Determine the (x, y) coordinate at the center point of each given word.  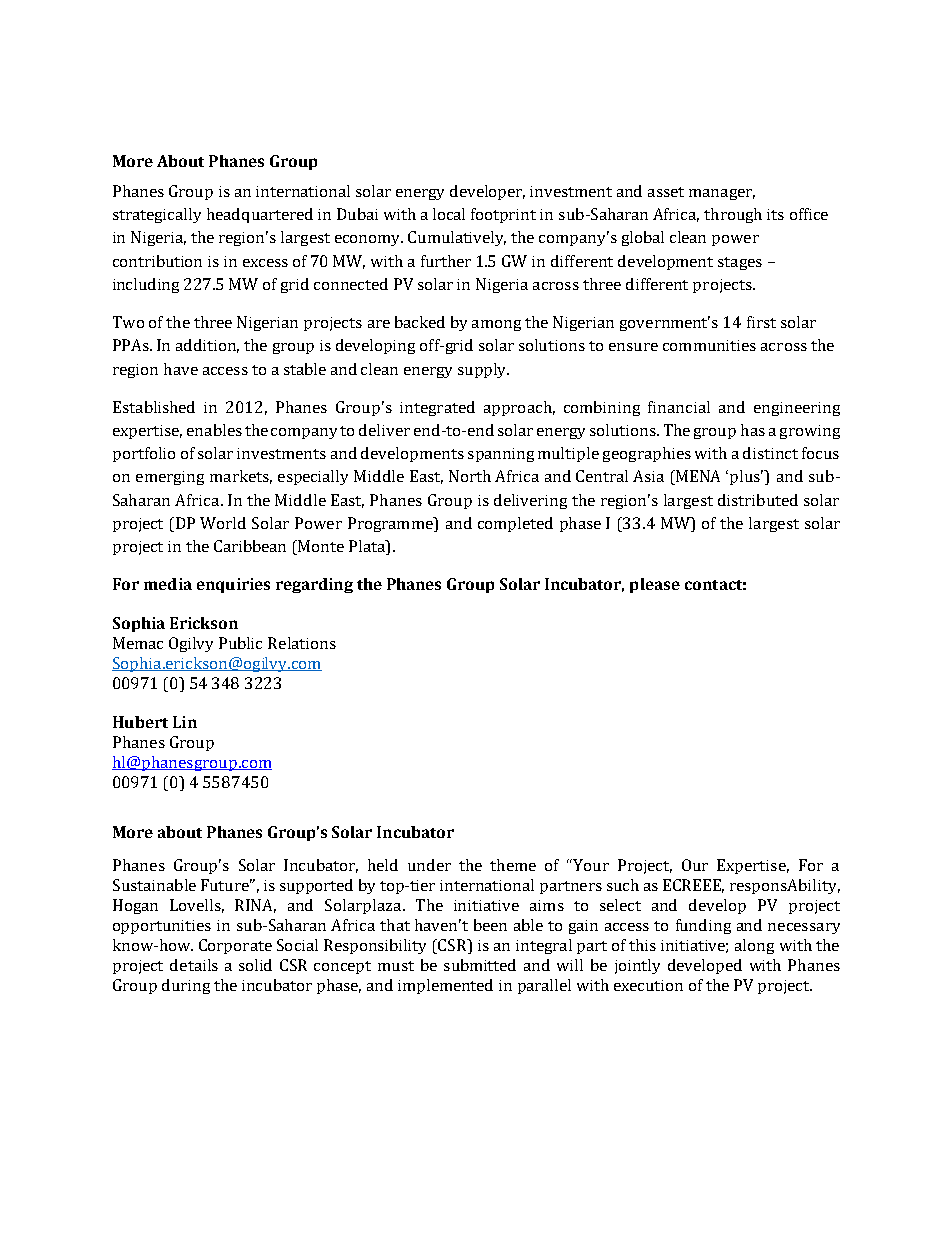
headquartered (260, 215)
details (194, 965)
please (655, 585)
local (449, 214)
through (733, 215)
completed (515, 524)
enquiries (233, 585)
